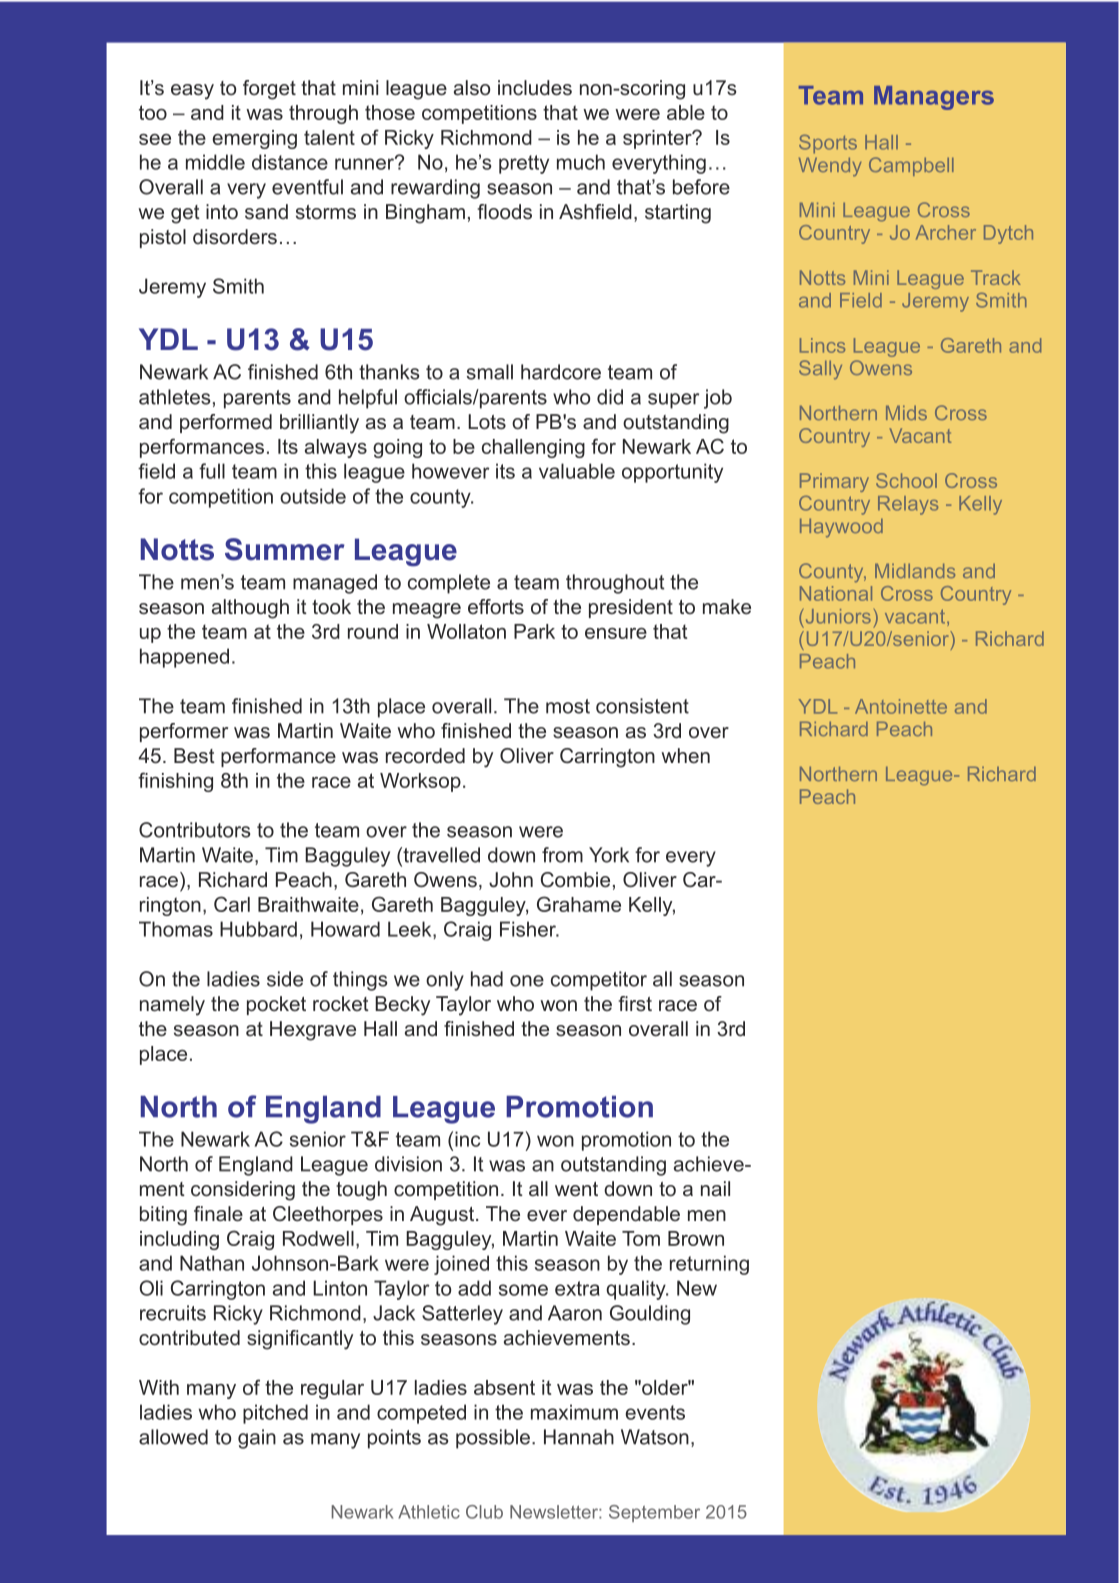 The width and height of the screenshot is (1119, 1583). What do you see at coordinates (534, 631) in the screenshot?
I see `Park` at bounding box center [534, 631].
